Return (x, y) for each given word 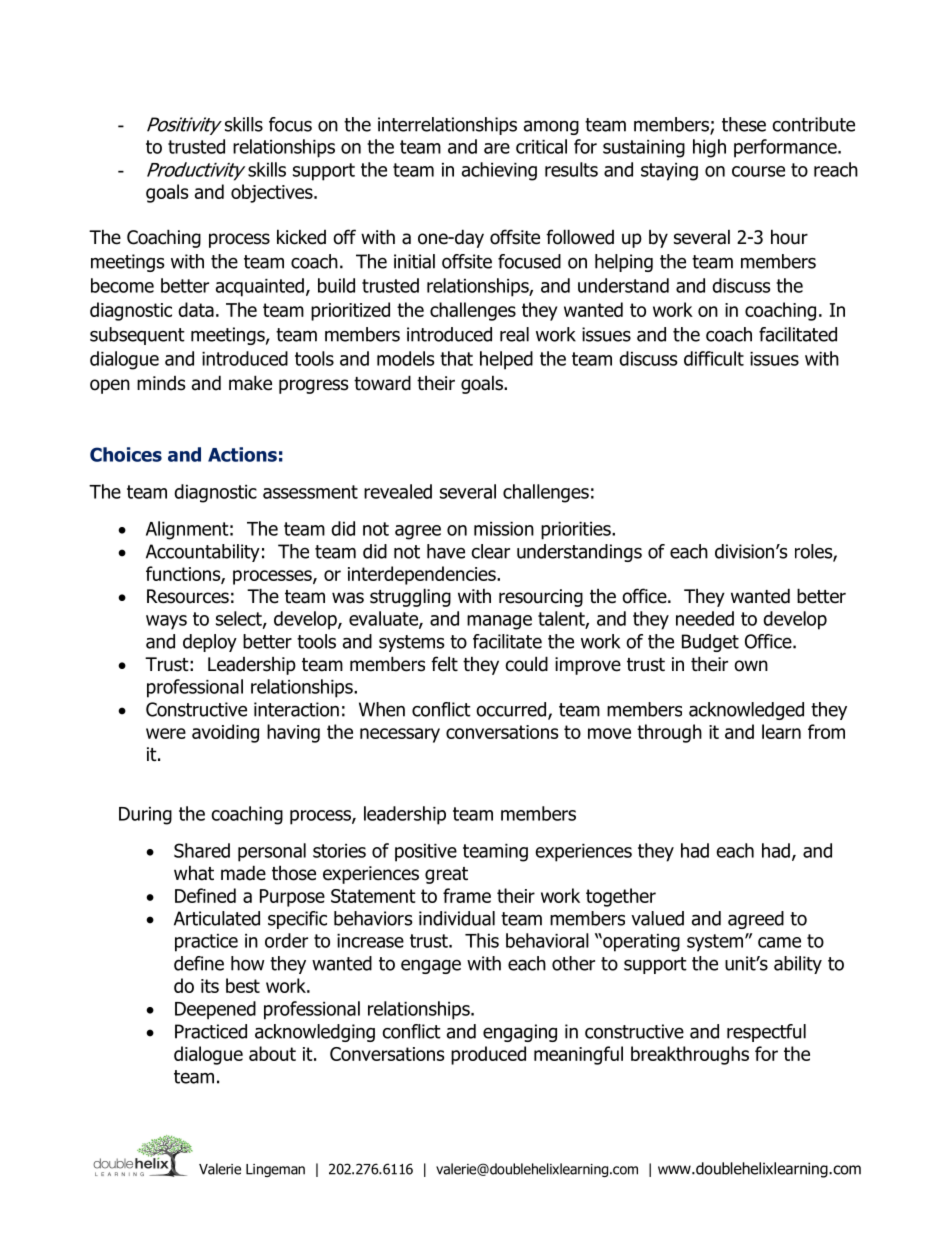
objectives (273, 193)
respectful (766, 1033)
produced (488, 1055)
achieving (499, 171)
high (709, 148)
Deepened (215, 1010)
